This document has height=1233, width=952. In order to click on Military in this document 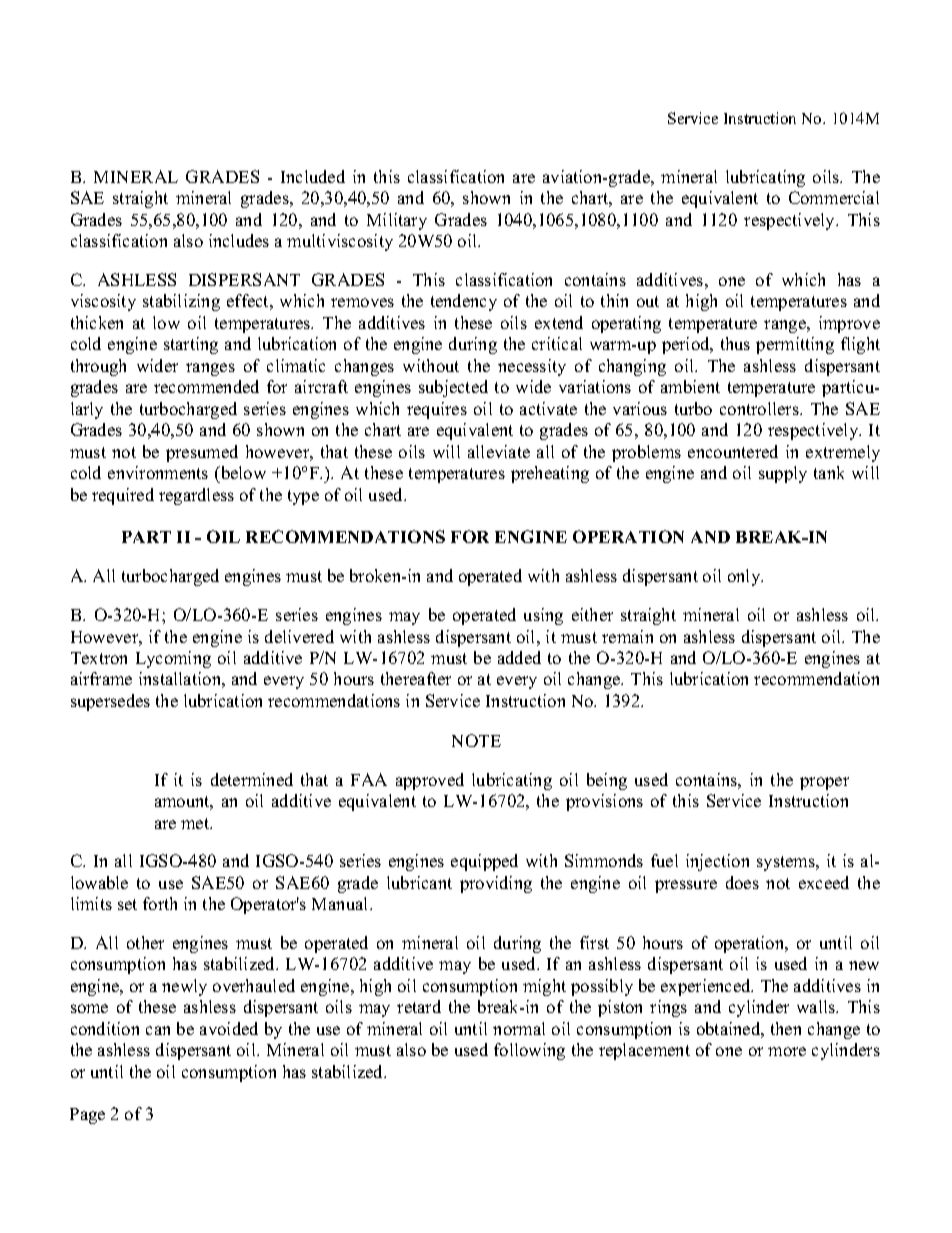, I will do `click(397, 221)`.
